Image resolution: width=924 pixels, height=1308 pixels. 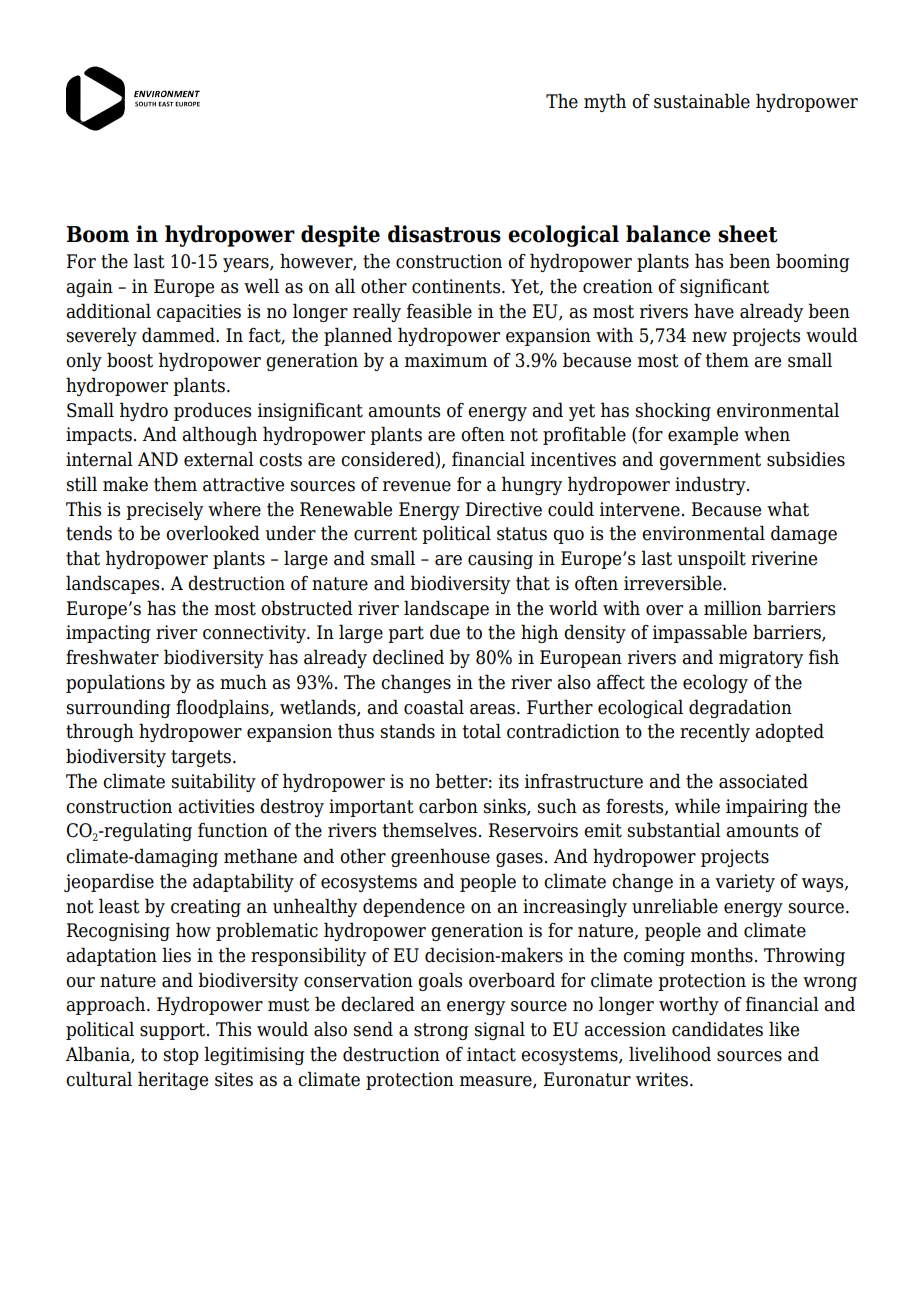 I want to click on myth, so click(x=605, y=102).
